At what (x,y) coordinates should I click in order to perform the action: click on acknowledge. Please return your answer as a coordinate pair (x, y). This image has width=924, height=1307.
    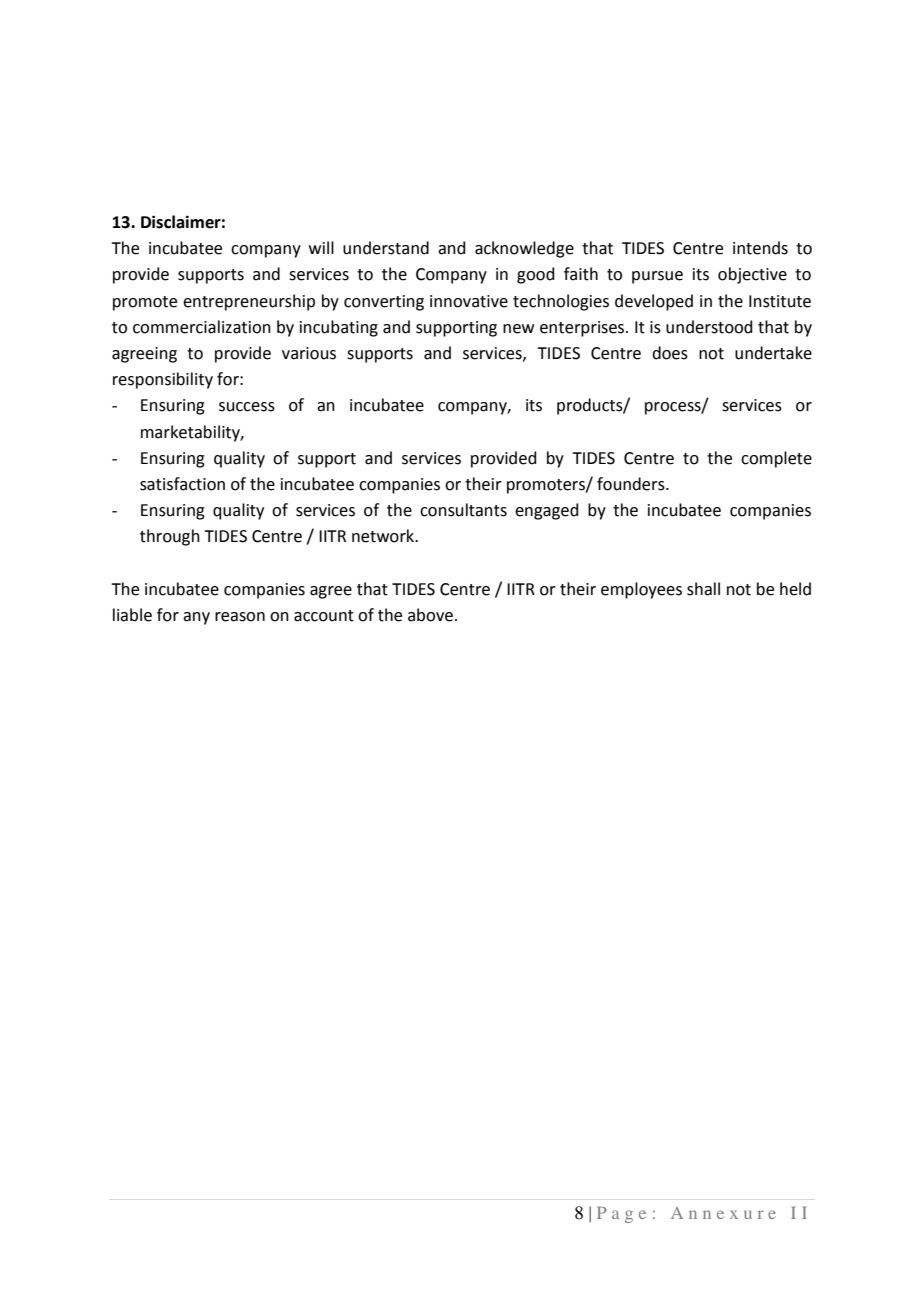
    Looking at the image, I should click on (524, 249).
